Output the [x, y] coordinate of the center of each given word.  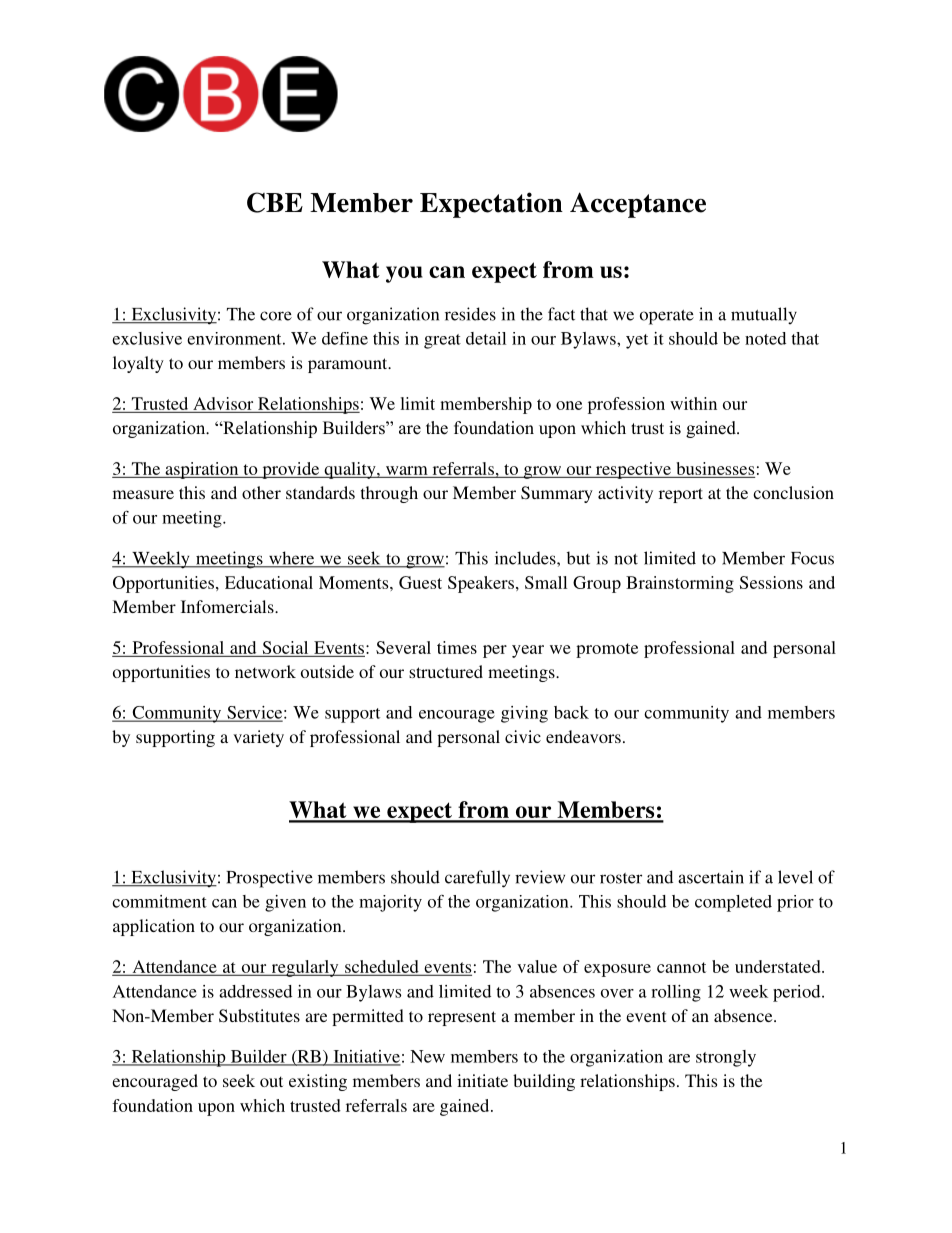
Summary [557, 494]
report [681, 495]
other [261, 492]
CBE [275, 202]
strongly [726, 1058]
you [404, 274]
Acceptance [638, 205]
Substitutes [259, 1016]
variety [258, 738]
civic [523, 736]
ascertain [711, 877]
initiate [482, 1080]
